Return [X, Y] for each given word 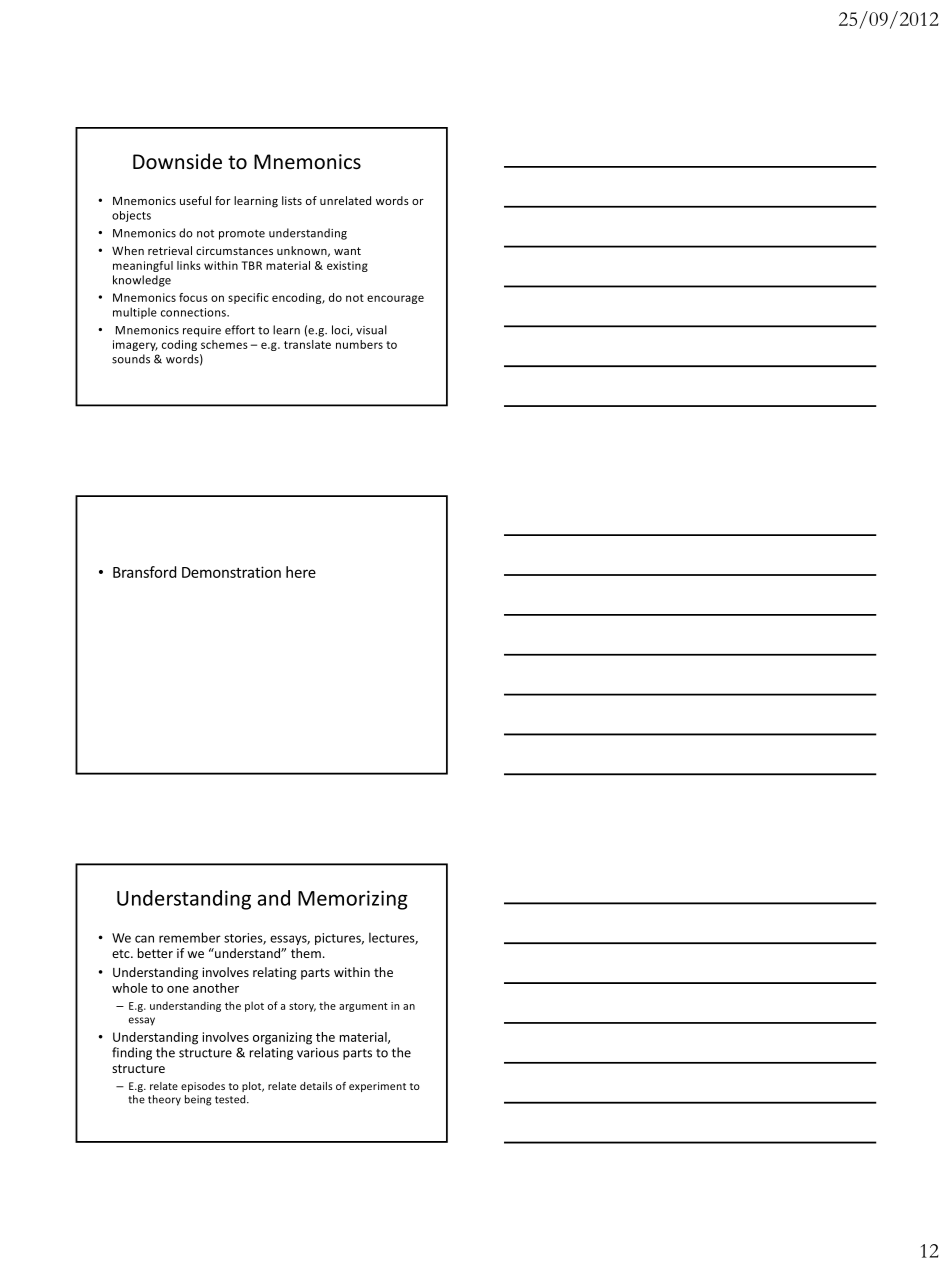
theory [164, 1100]
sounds [131, 359]
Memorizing [353, 900]
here [301, 572]
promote [242, 234]
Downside [177, 161]
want [347, 251]
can [144, 939]
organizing [282, 1038]
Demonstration [231, 572]
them [306, 953]
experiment [377, 1087]
